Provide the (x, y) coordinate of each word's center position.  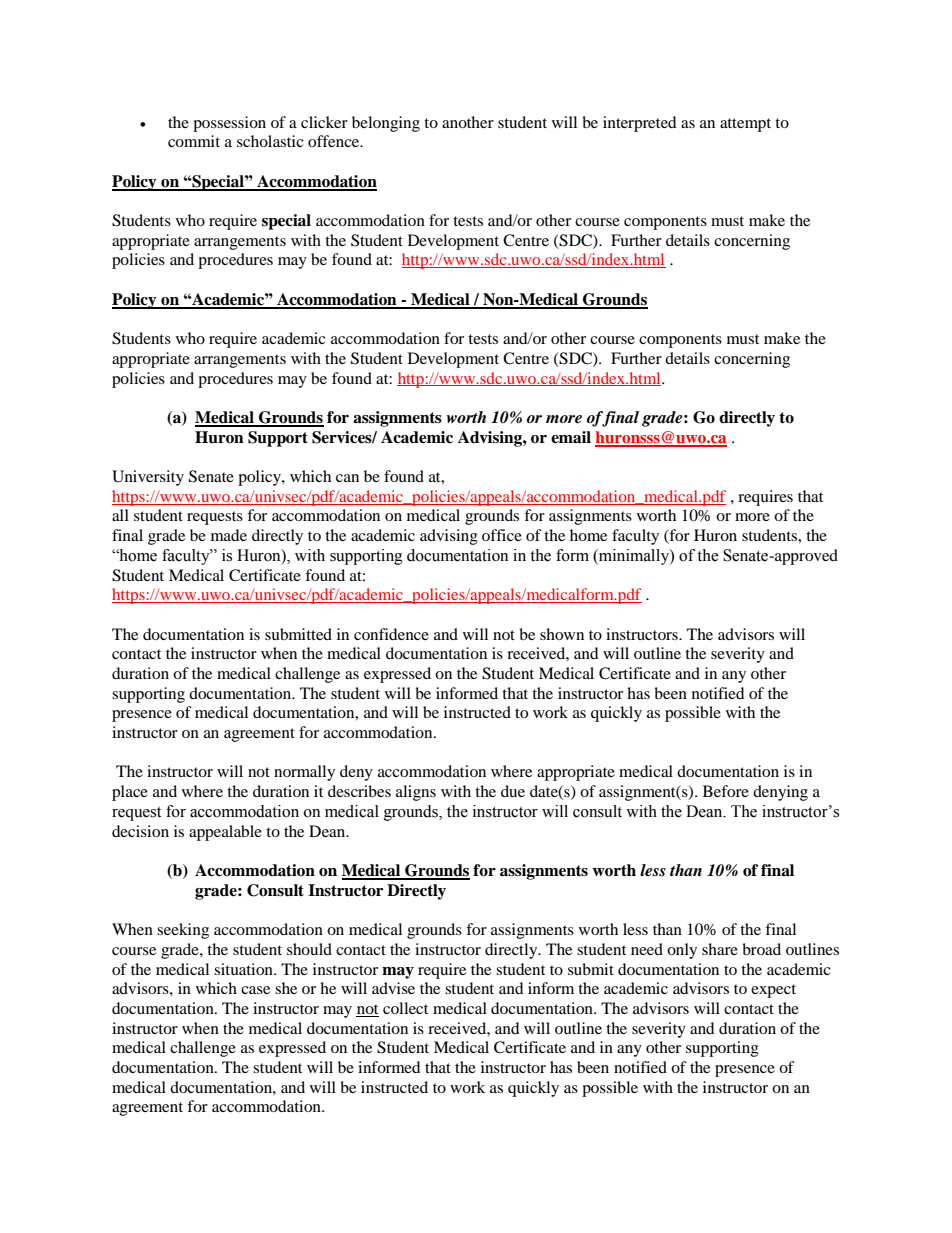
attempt (745, 125)
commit (194, 141)
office (502, 535)
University (148, 478)
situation (244, 969)
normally (304, 773)
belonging (386, 124)
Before (726, 791)
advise (393, 988)
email (571, 437)
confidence (391, 634)
